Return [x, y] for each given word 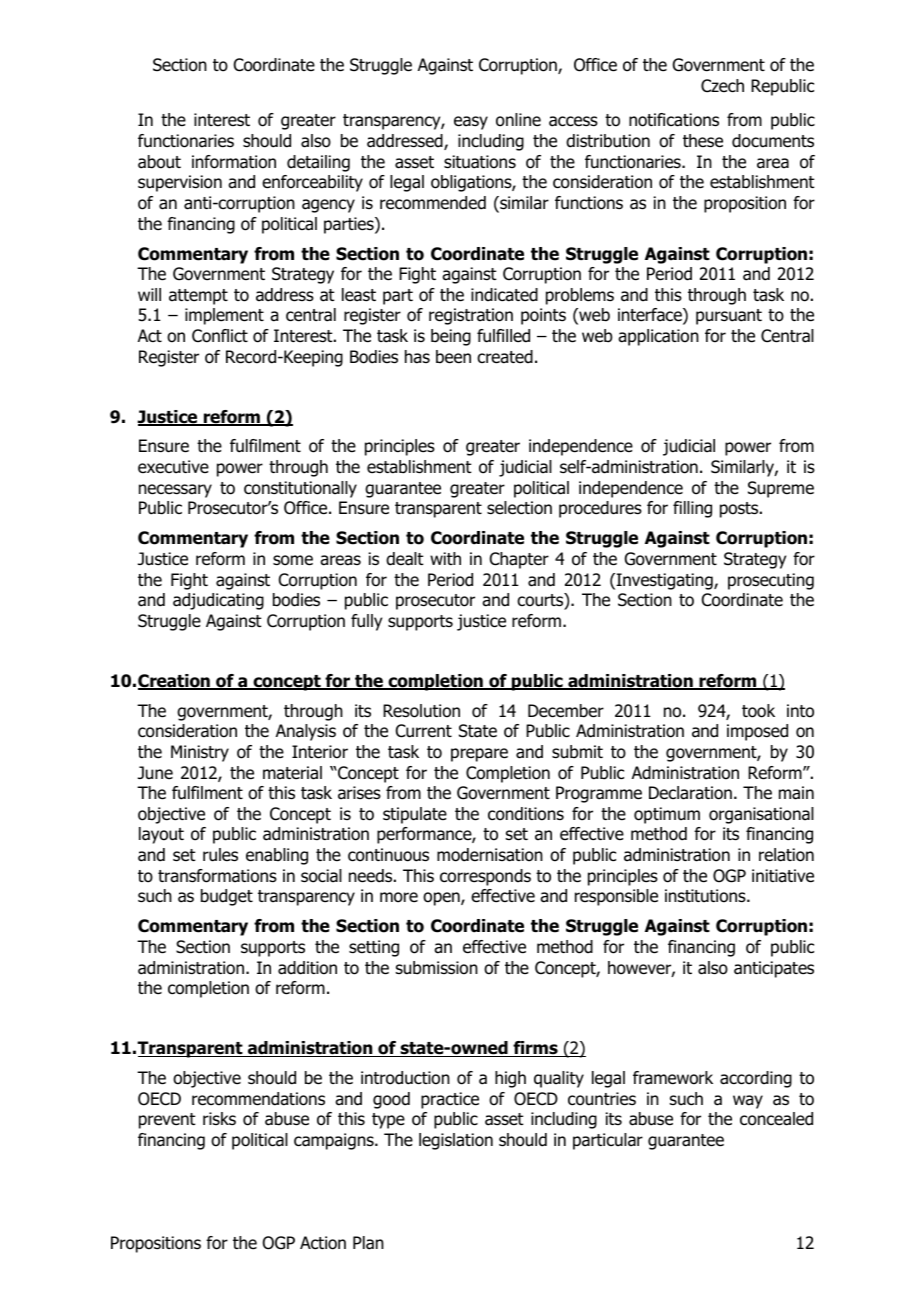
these [703, 141]
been [453, 357]
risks [219, 1119]
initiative [783, 876]
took [758, 711]
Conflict [220, 336]
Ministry [200, 753]
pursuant [729, 317]
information [234, 162]
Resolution [421, 711]
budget [227, 897]
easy [471, 123]
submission [437, 968]
